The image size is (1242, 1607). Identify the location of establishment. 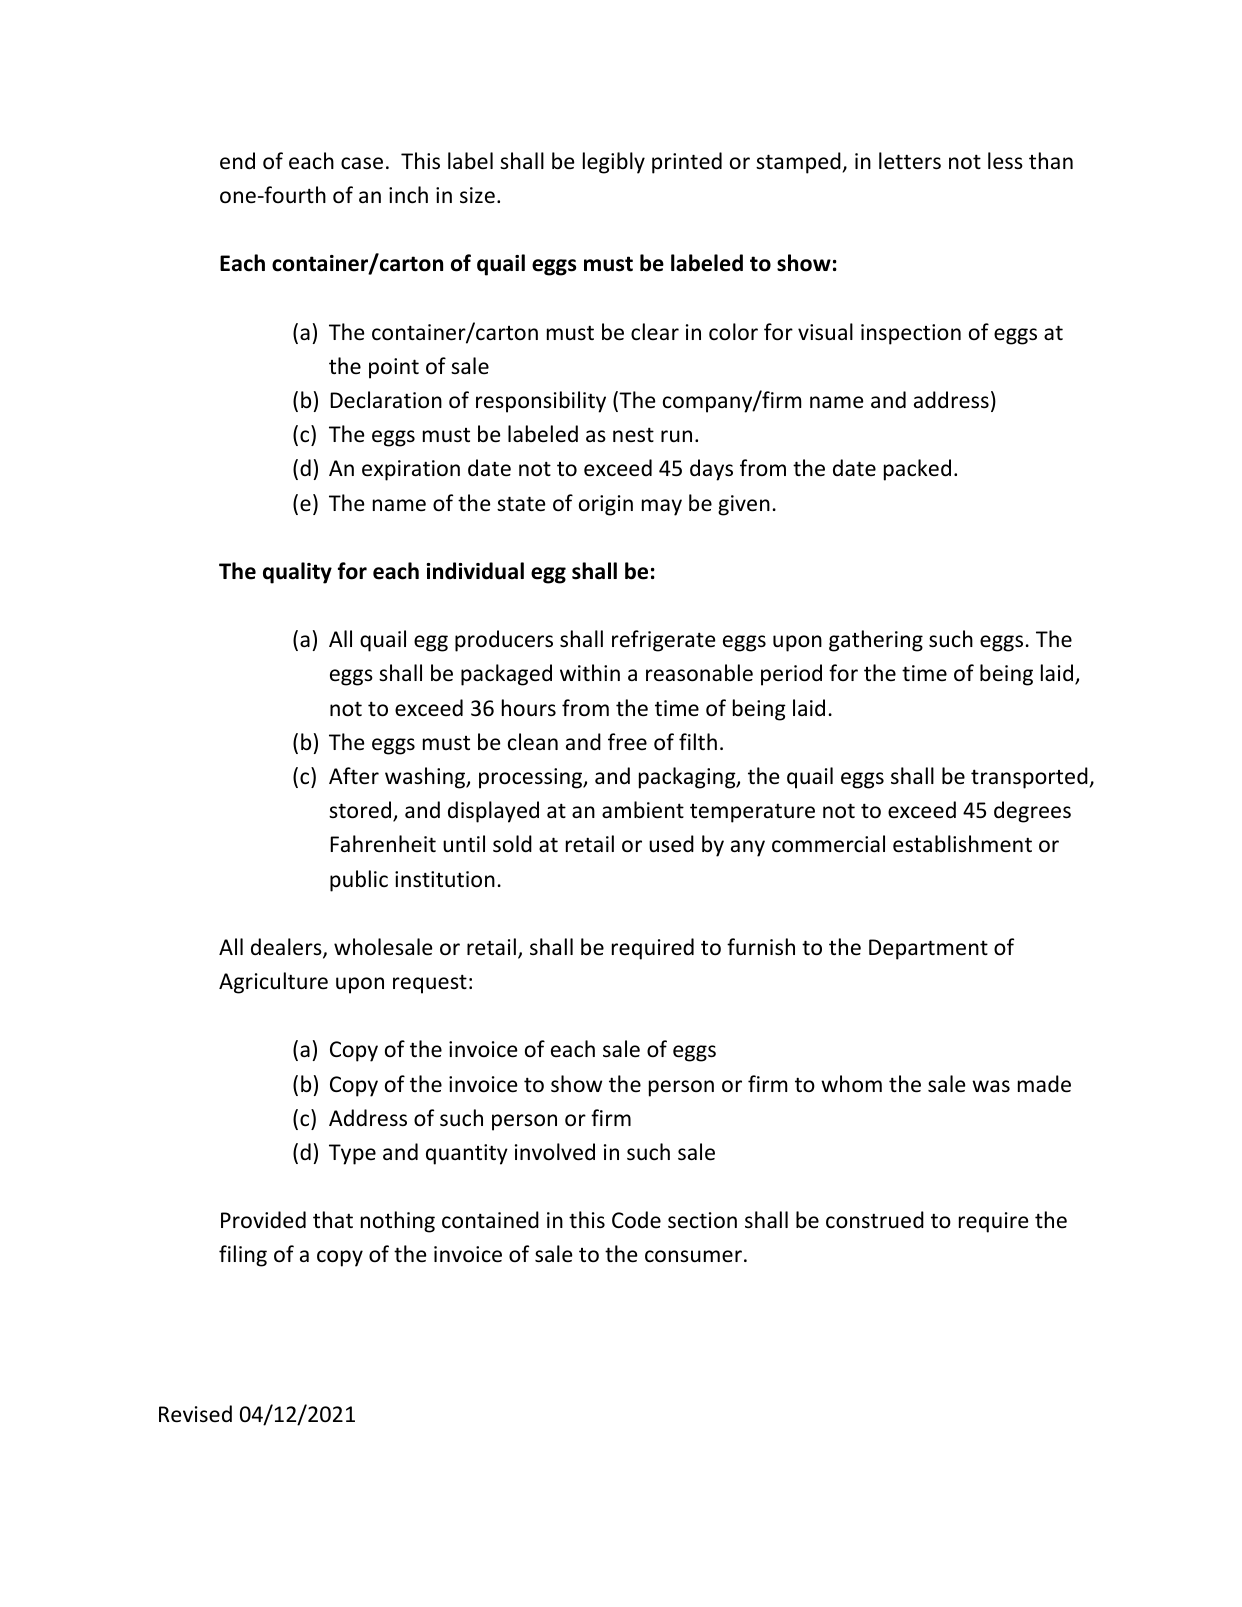
(962, 844).
